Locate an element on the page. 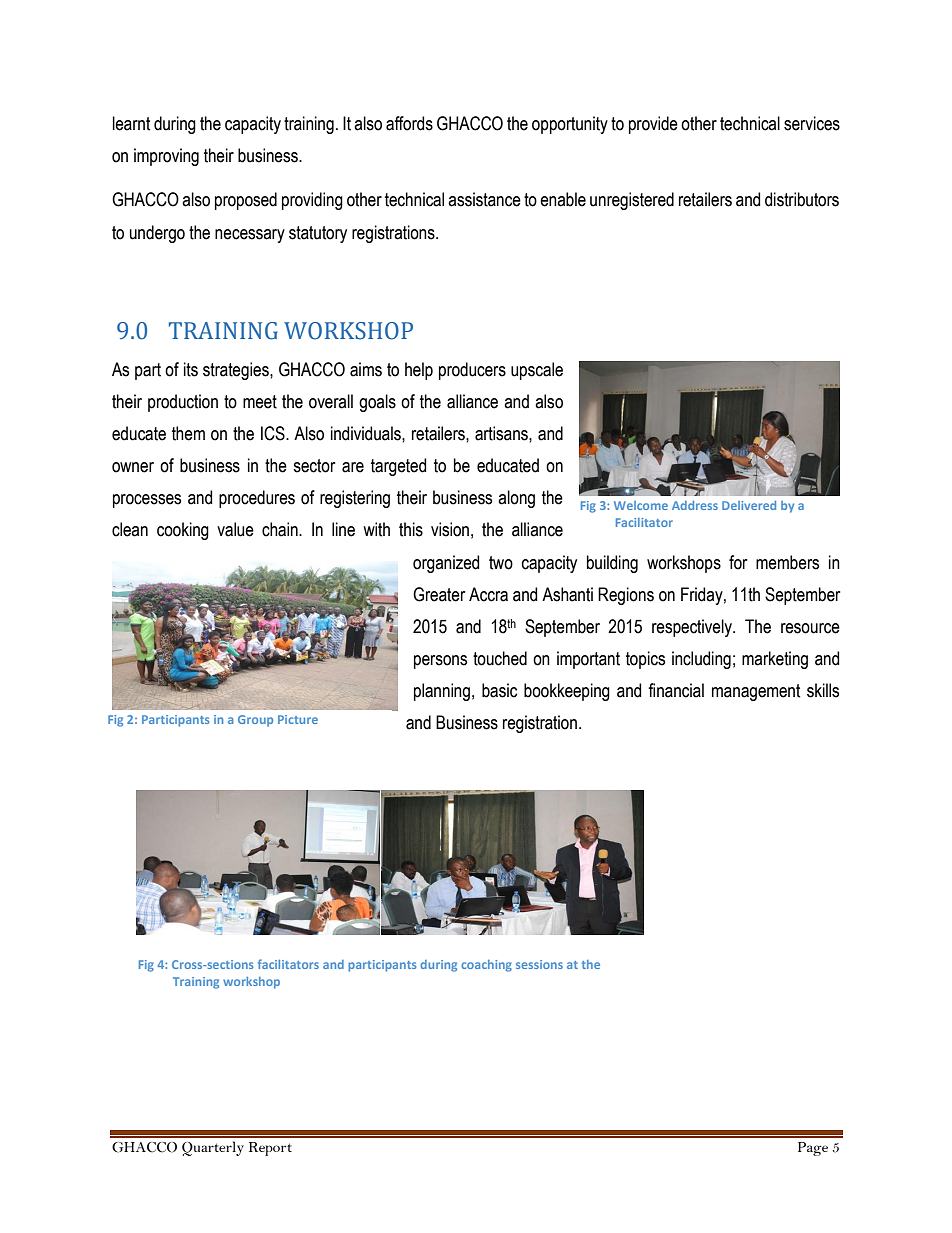 The width and height of the document is (952, 1233). marketing is located at coordinates (775, 660).
